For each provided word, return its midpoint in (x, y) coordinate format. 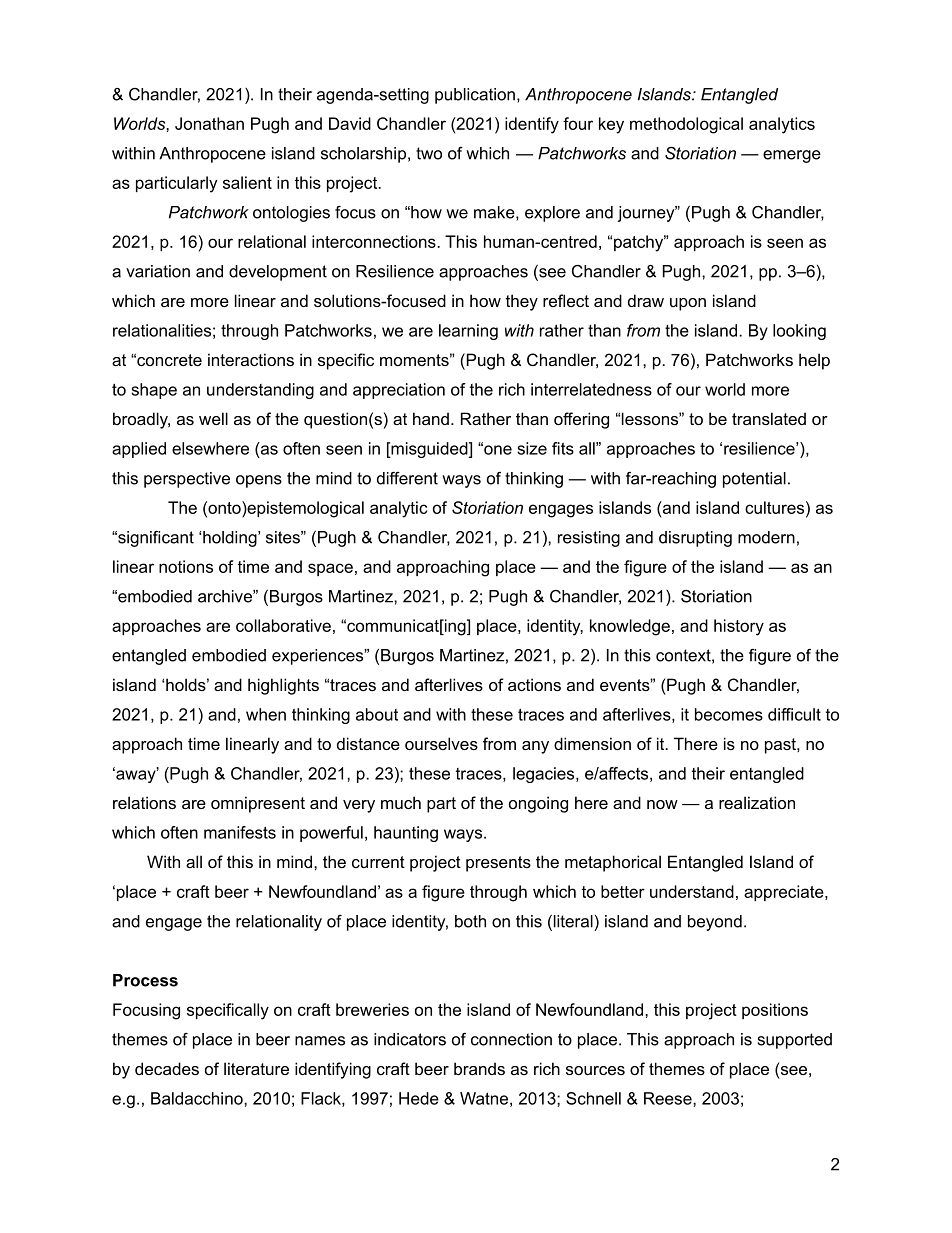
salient (247, 182)
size (532, 448)
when (266, 714)
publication (475, 96)
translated (769, 418)
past (781, 746)
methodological (686, 125)
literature (256, 1068)
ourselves (441, 743)
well (213, 418)
